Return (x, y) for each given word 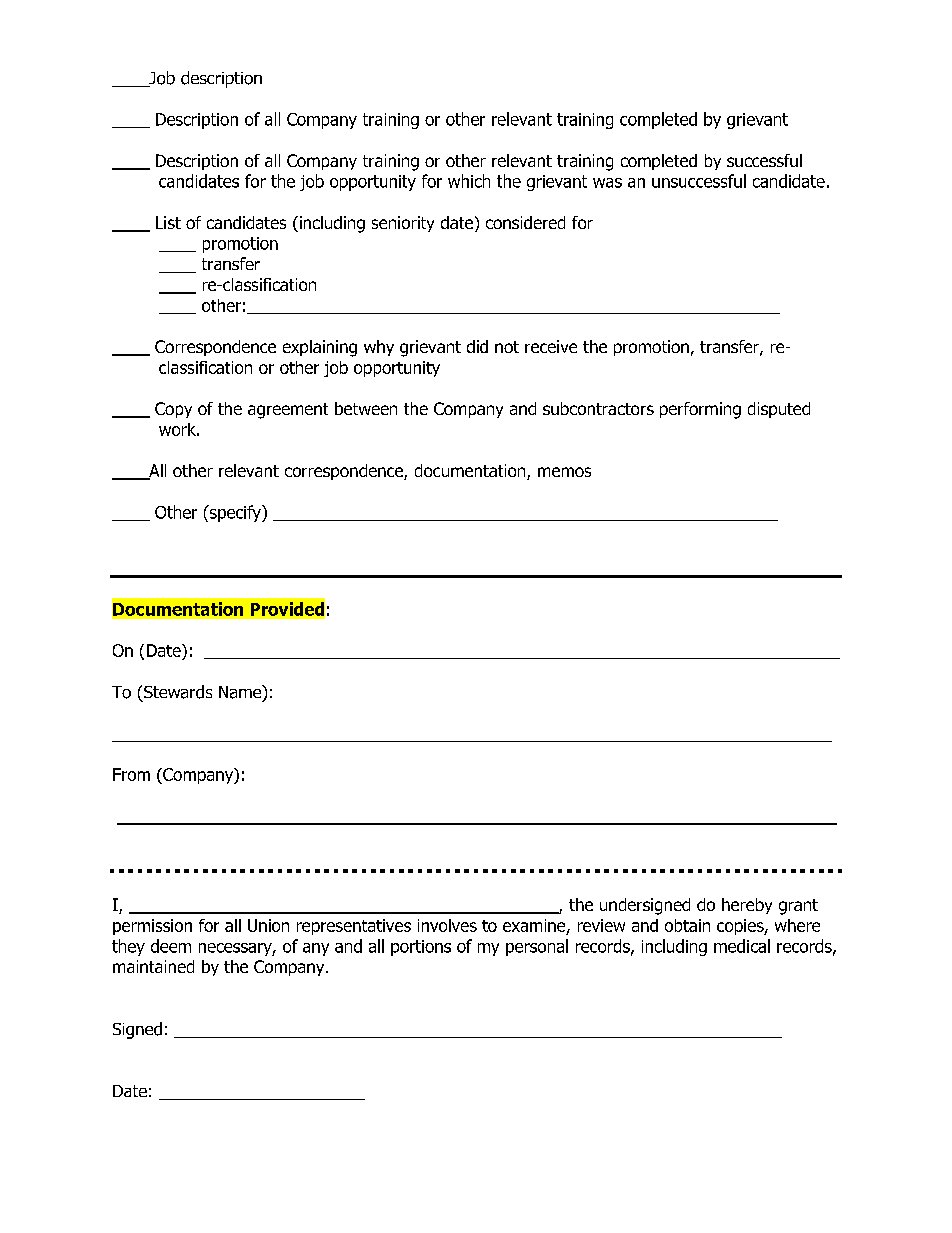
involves (447, 925)
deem (171, 946)
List (168, 222)
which (469, 181)
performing (700, 410)
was (607, 183)
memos (564, 472)
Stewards (178, 692)
